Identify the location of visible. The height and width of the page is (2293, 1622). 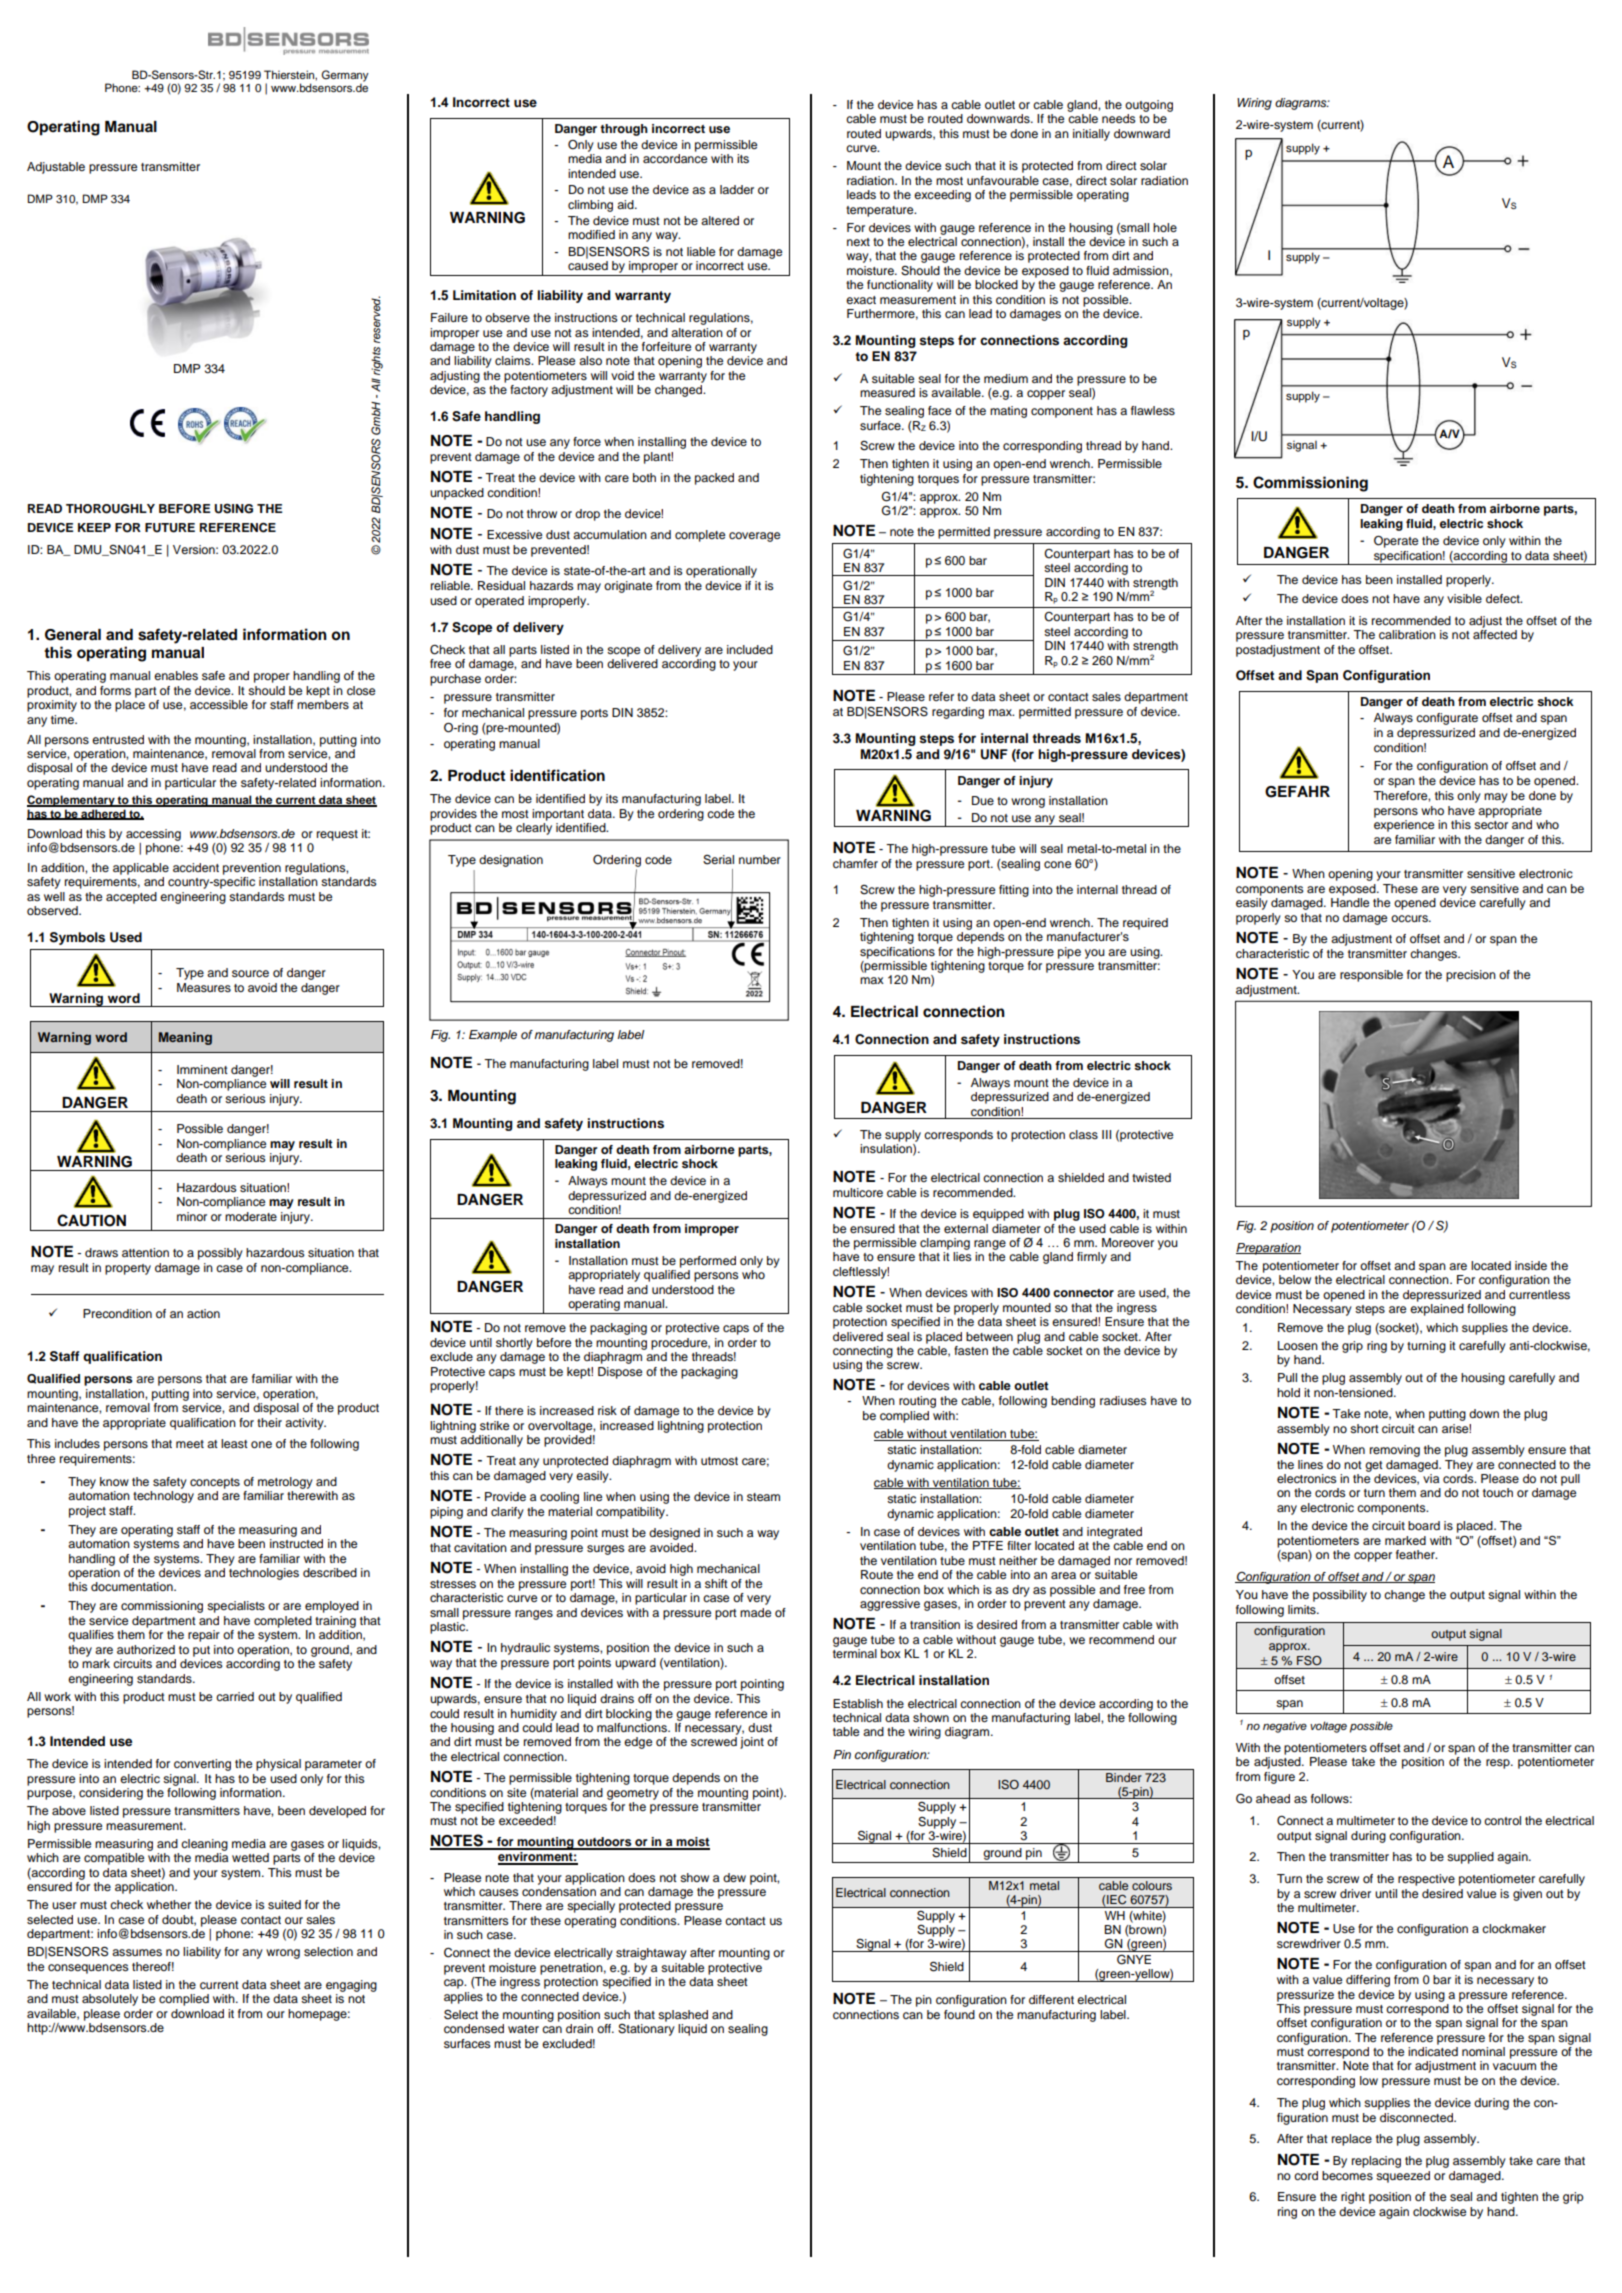
(1464, 598).
